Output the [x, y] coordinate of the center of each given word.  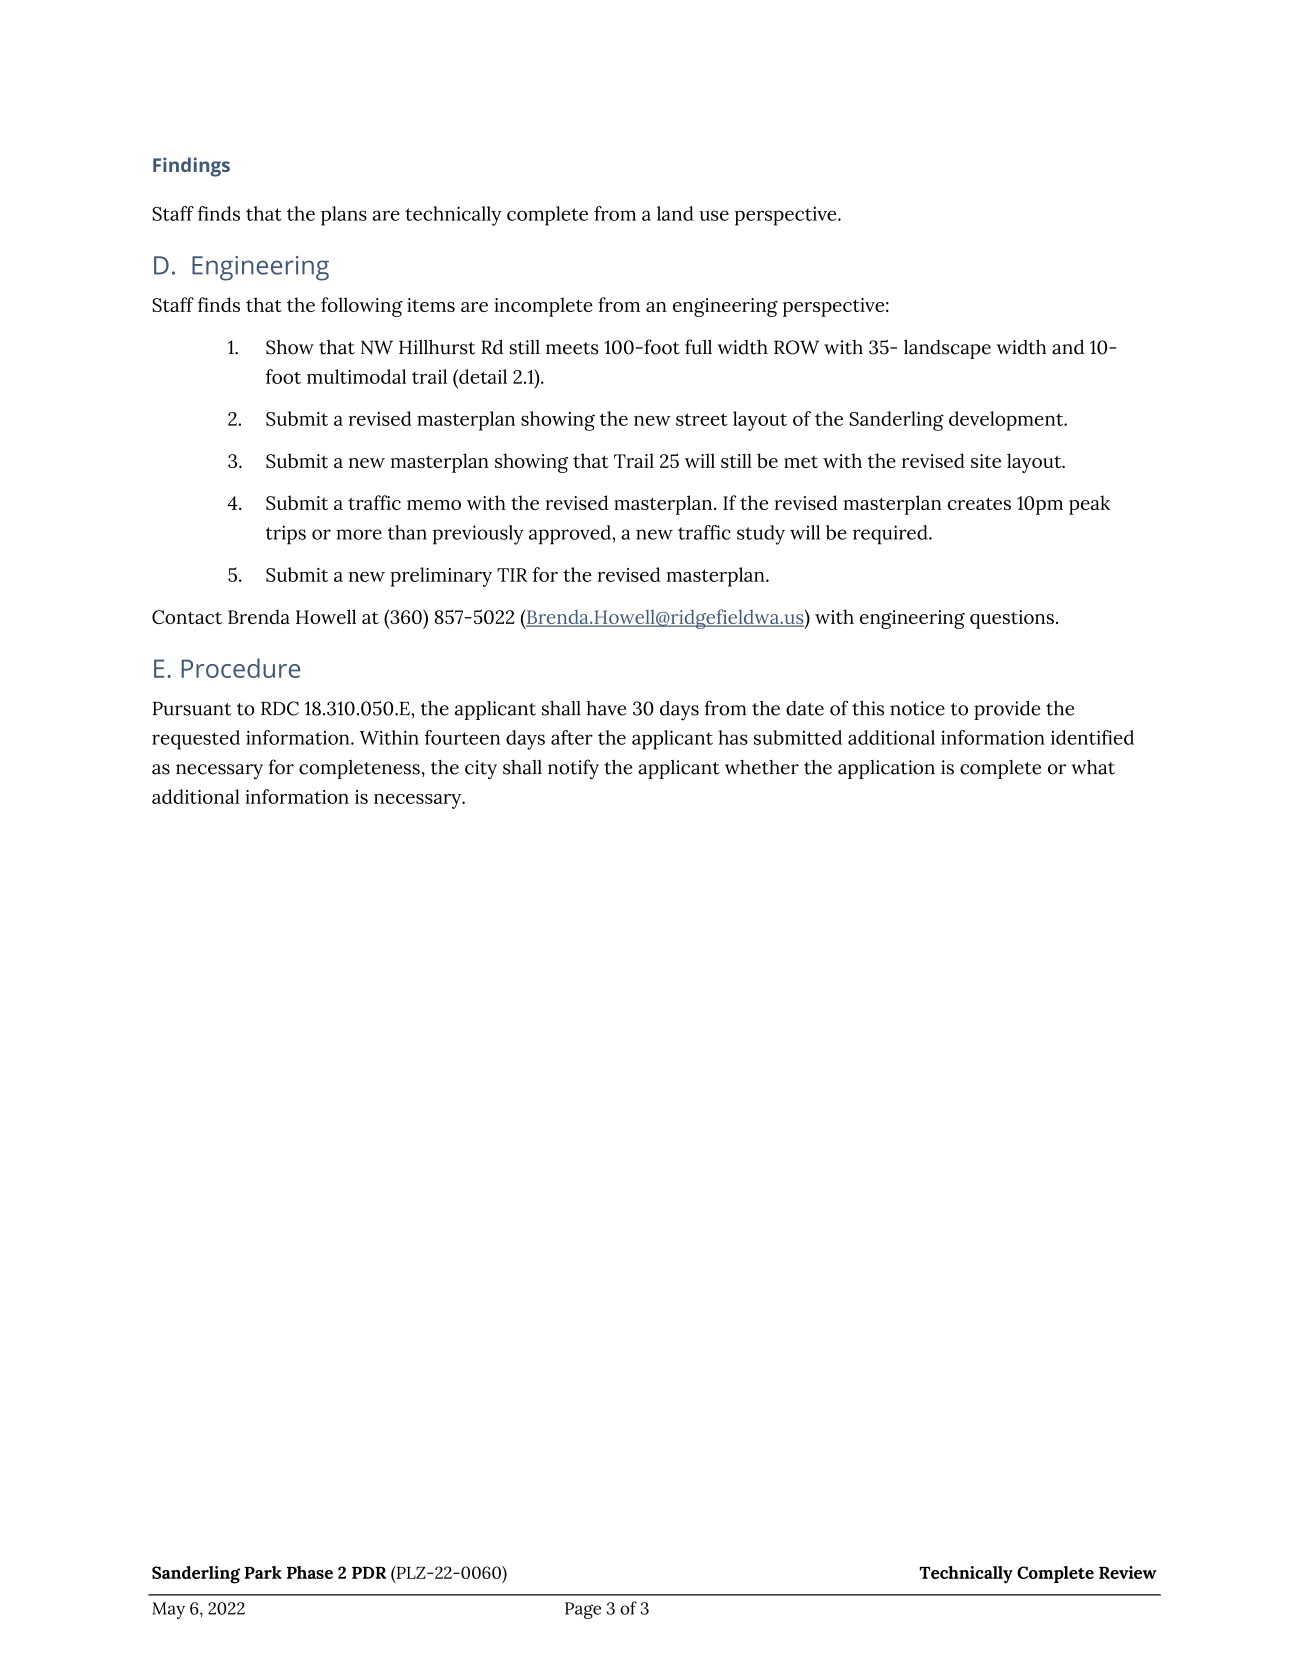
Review [1128, 1572]
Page [583, 1610]
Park [263, 1572]
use [714, 215]
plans [344, 216]
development [1007, 421]
